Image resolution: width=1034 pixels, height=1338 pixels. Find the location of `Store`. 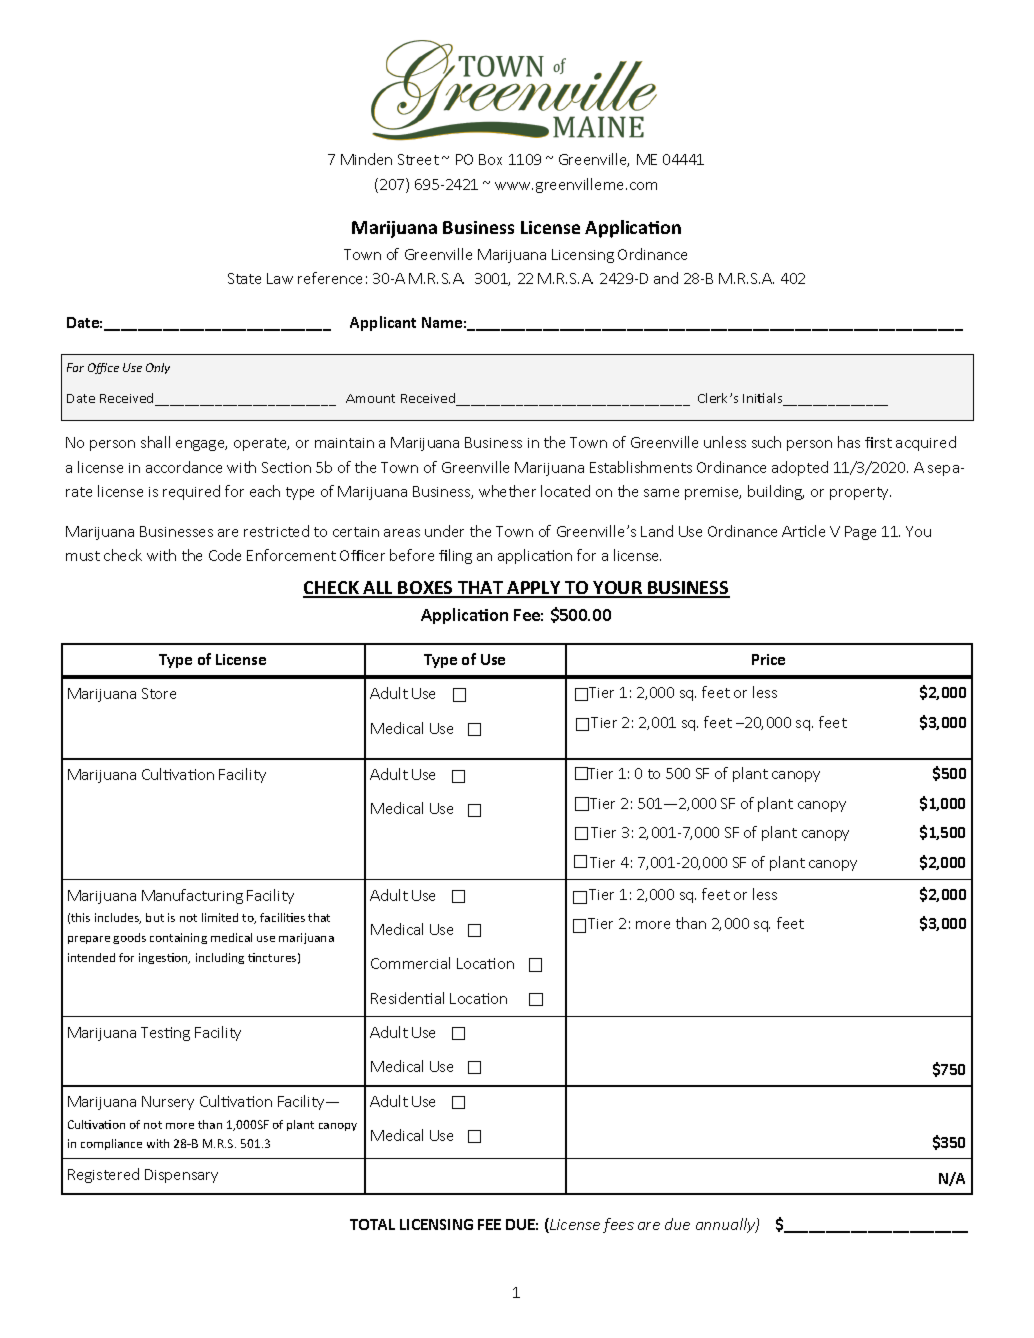

Store is located at coordinates (159, 693).
